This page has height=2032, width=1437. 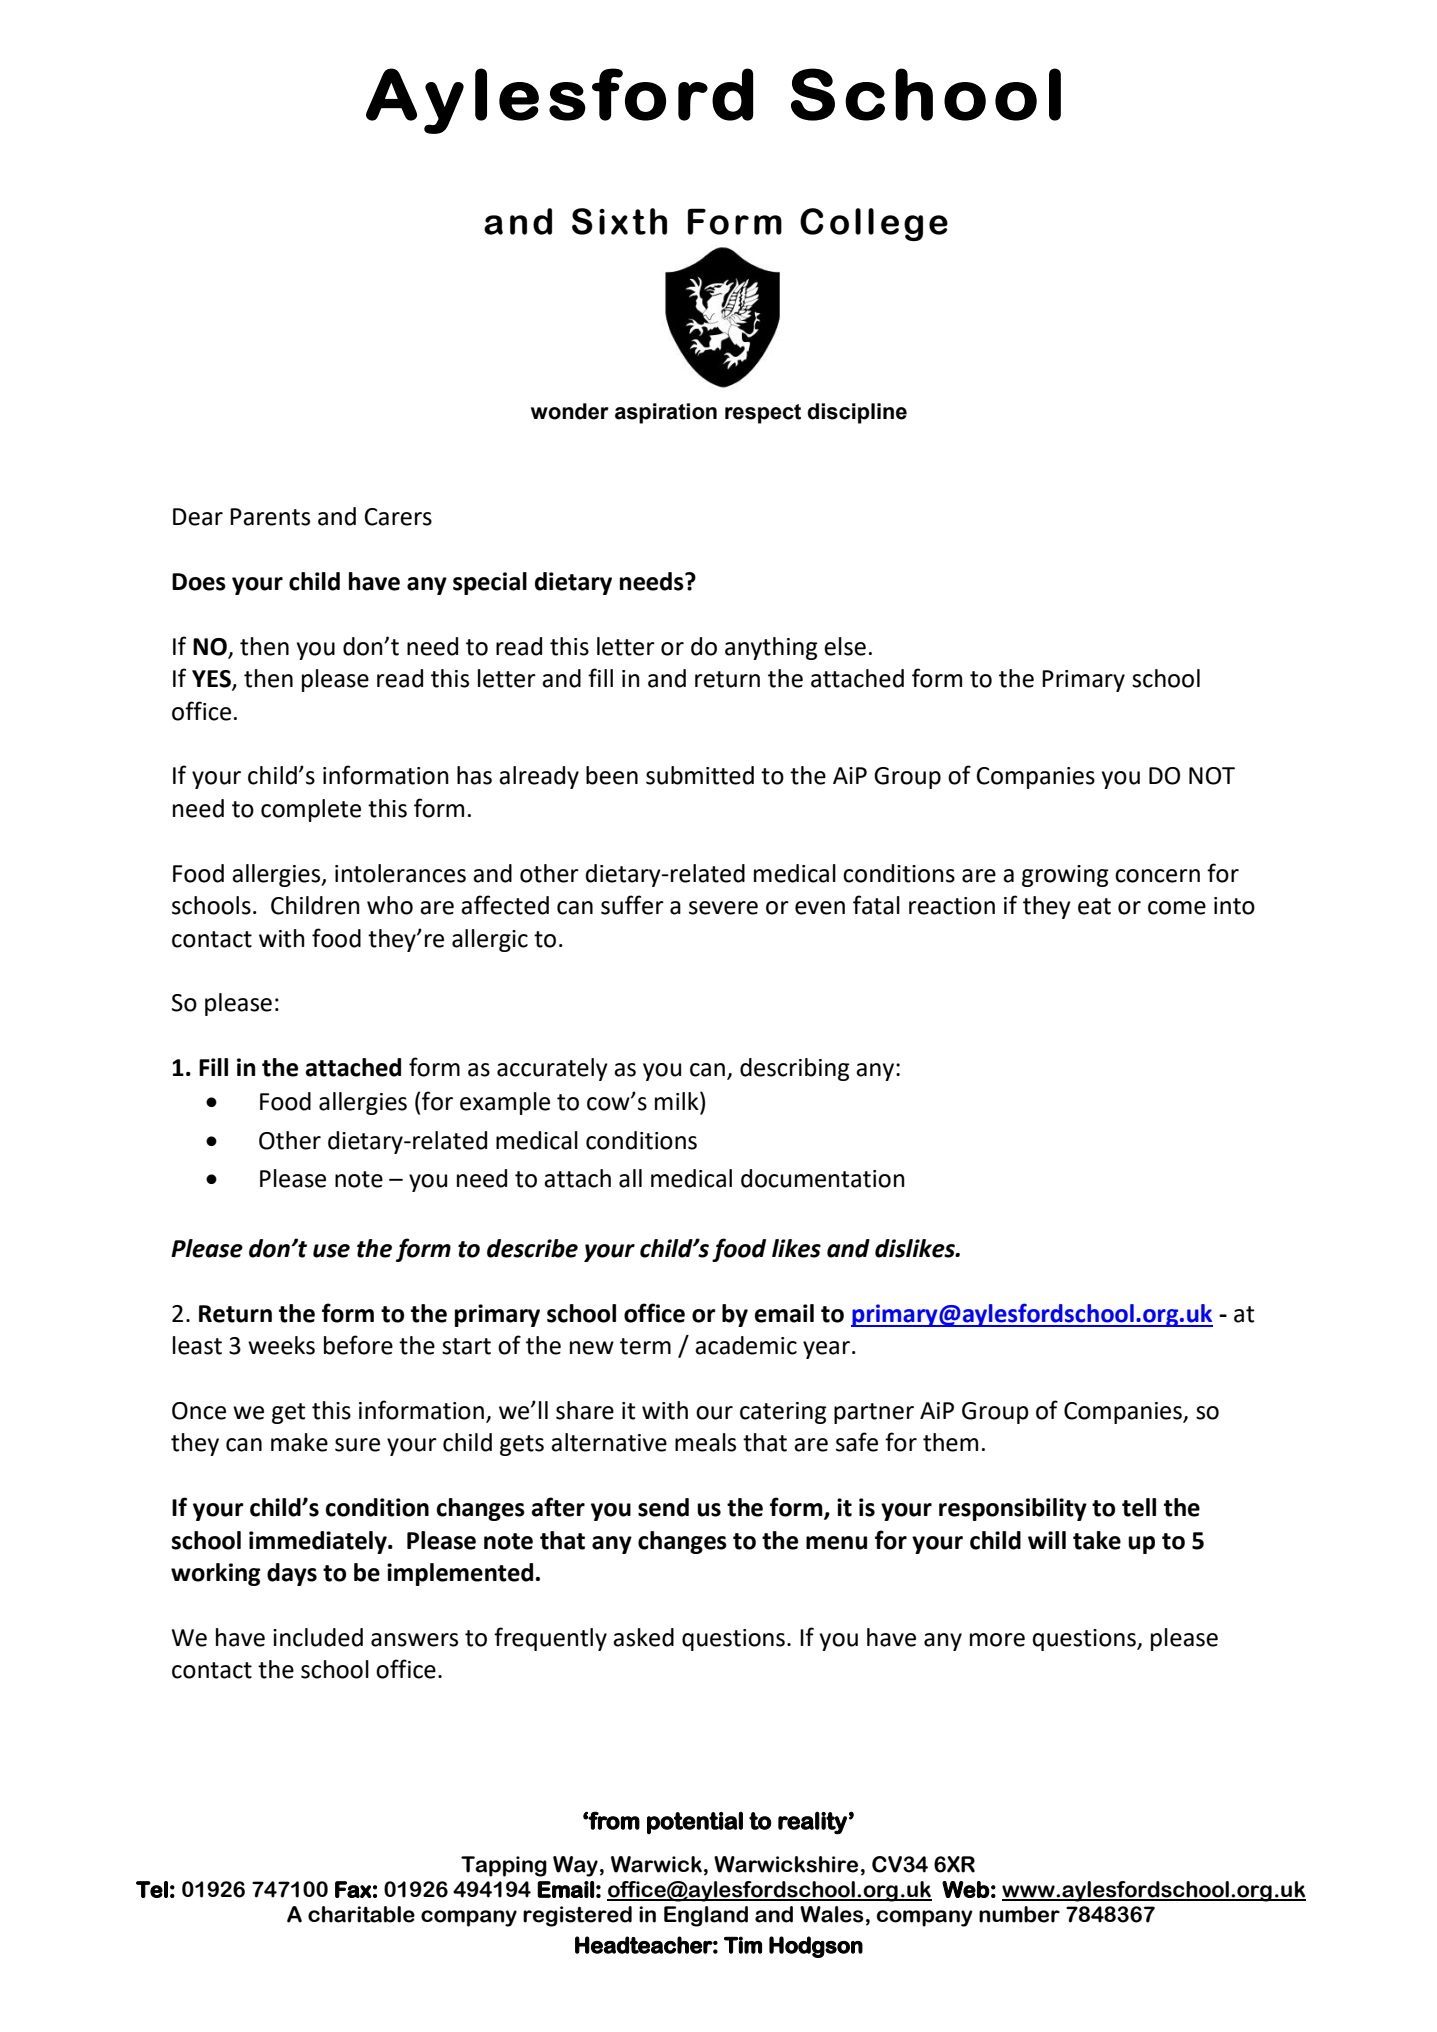 I want to click on England, so click(x=706, y=1916).
